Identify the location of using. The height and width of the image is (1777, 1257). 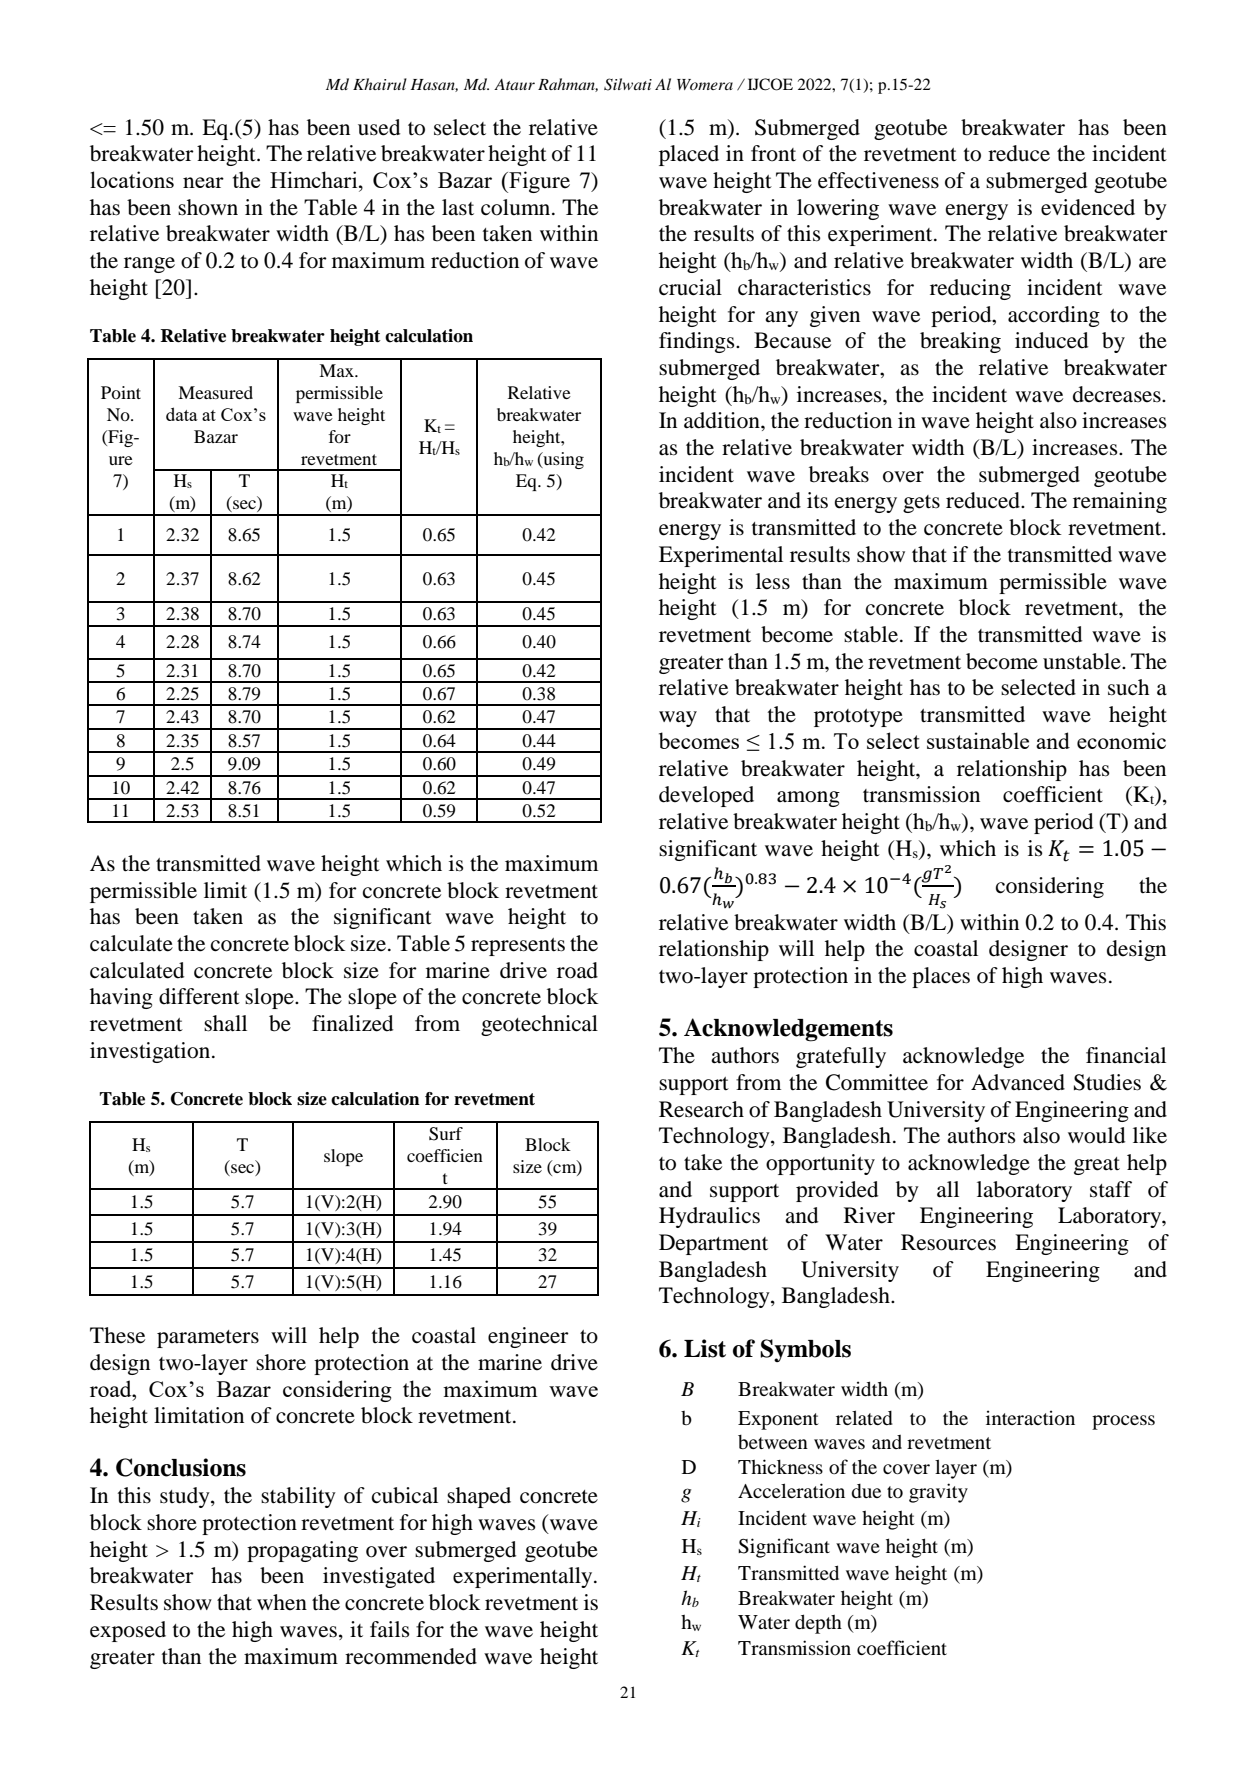
(562, 460).
